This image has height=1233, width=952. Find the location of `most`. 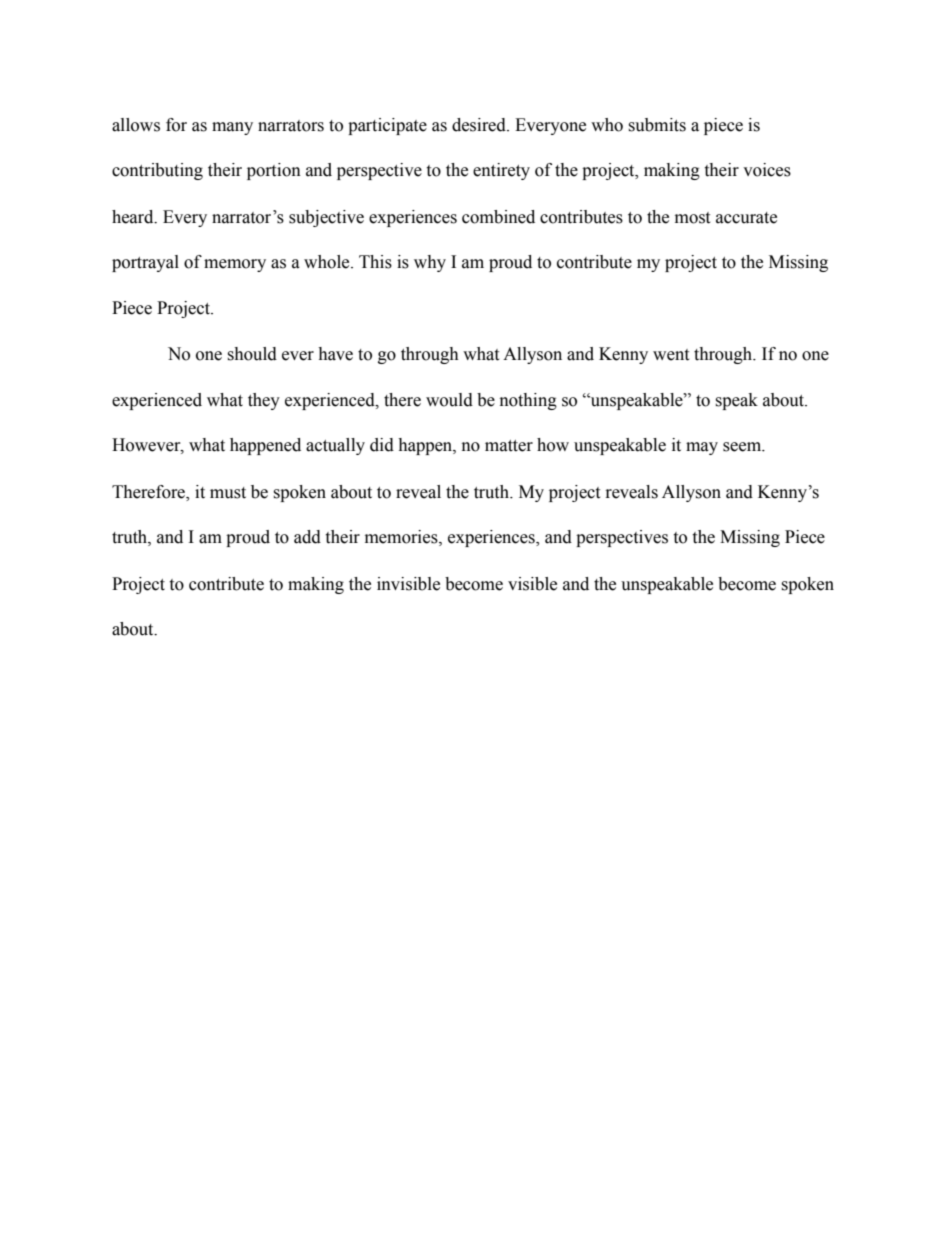

most is located at coordinates (692, 218).
